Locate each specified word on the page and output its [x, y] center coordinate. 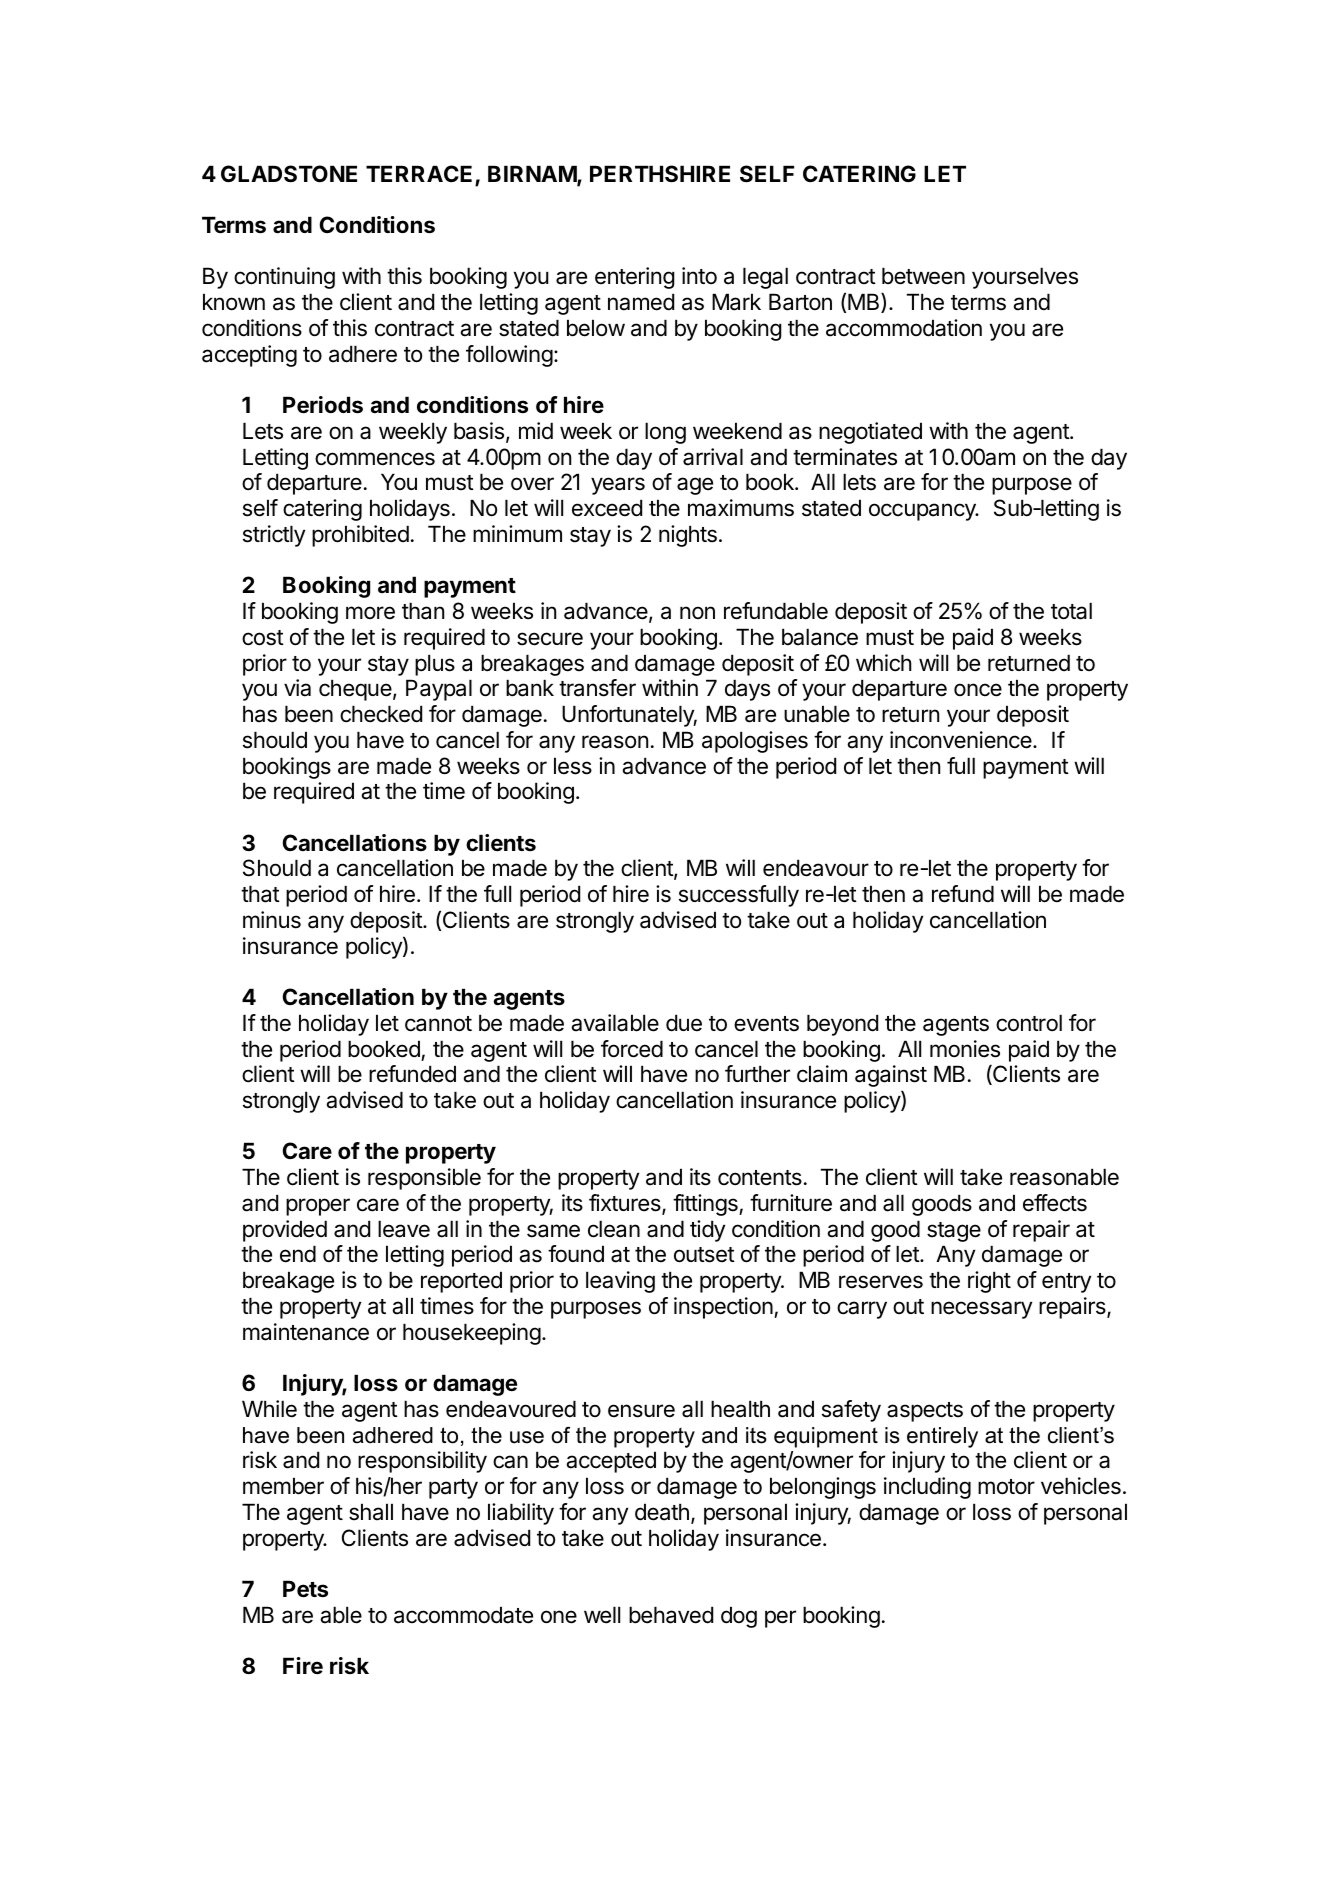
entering [635, 278]
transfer [597, 688]
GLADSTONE [289, 174]
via [297, 688]
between [923, 276]
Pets [305, 1589]
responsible [424, 1179]
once [978, 690]
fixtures [626, 1204]
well [602, 1615]
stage [954, 1232]
